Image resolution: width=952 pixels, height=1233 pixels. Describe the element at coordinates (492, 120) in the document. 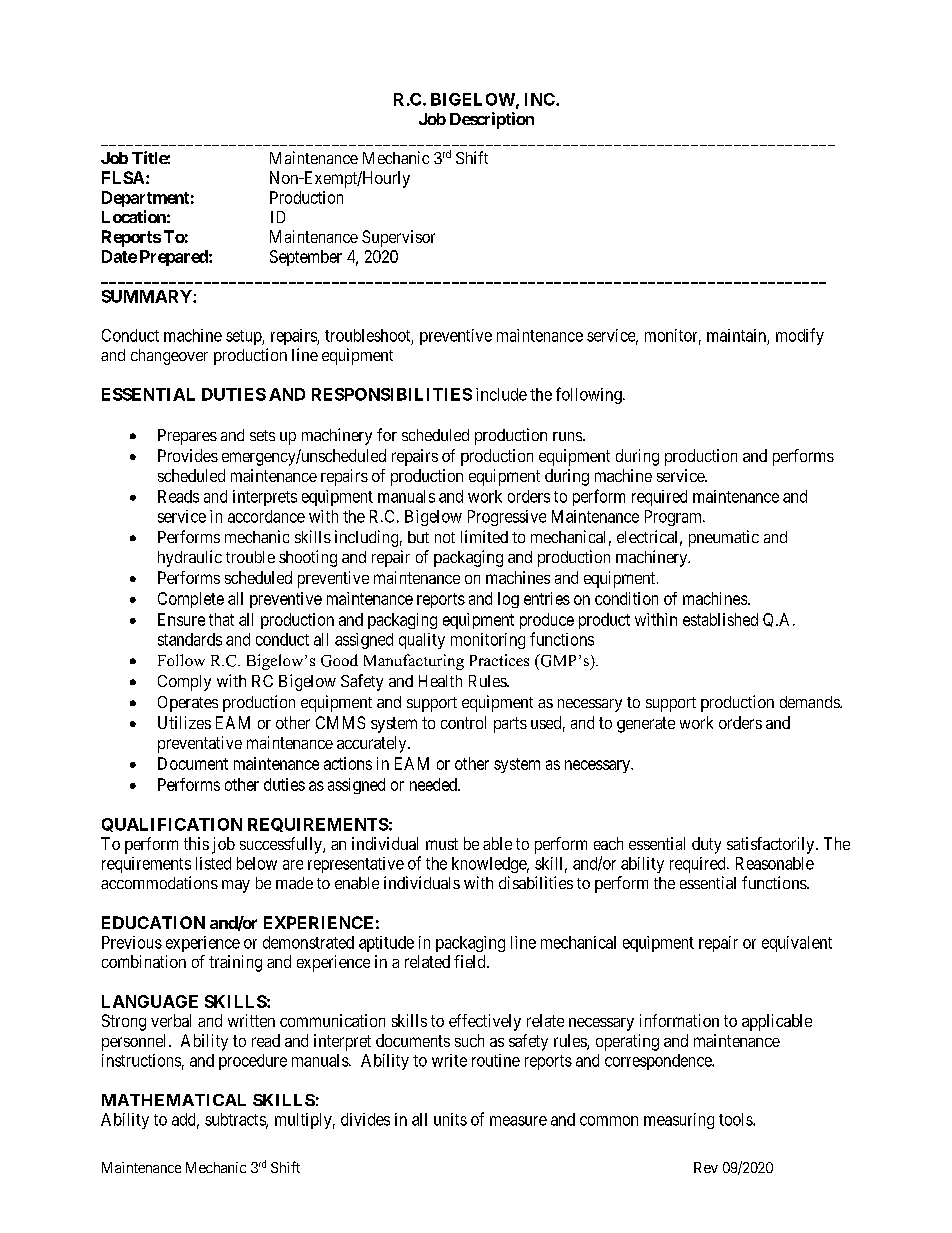

I see `Description` at that location.
